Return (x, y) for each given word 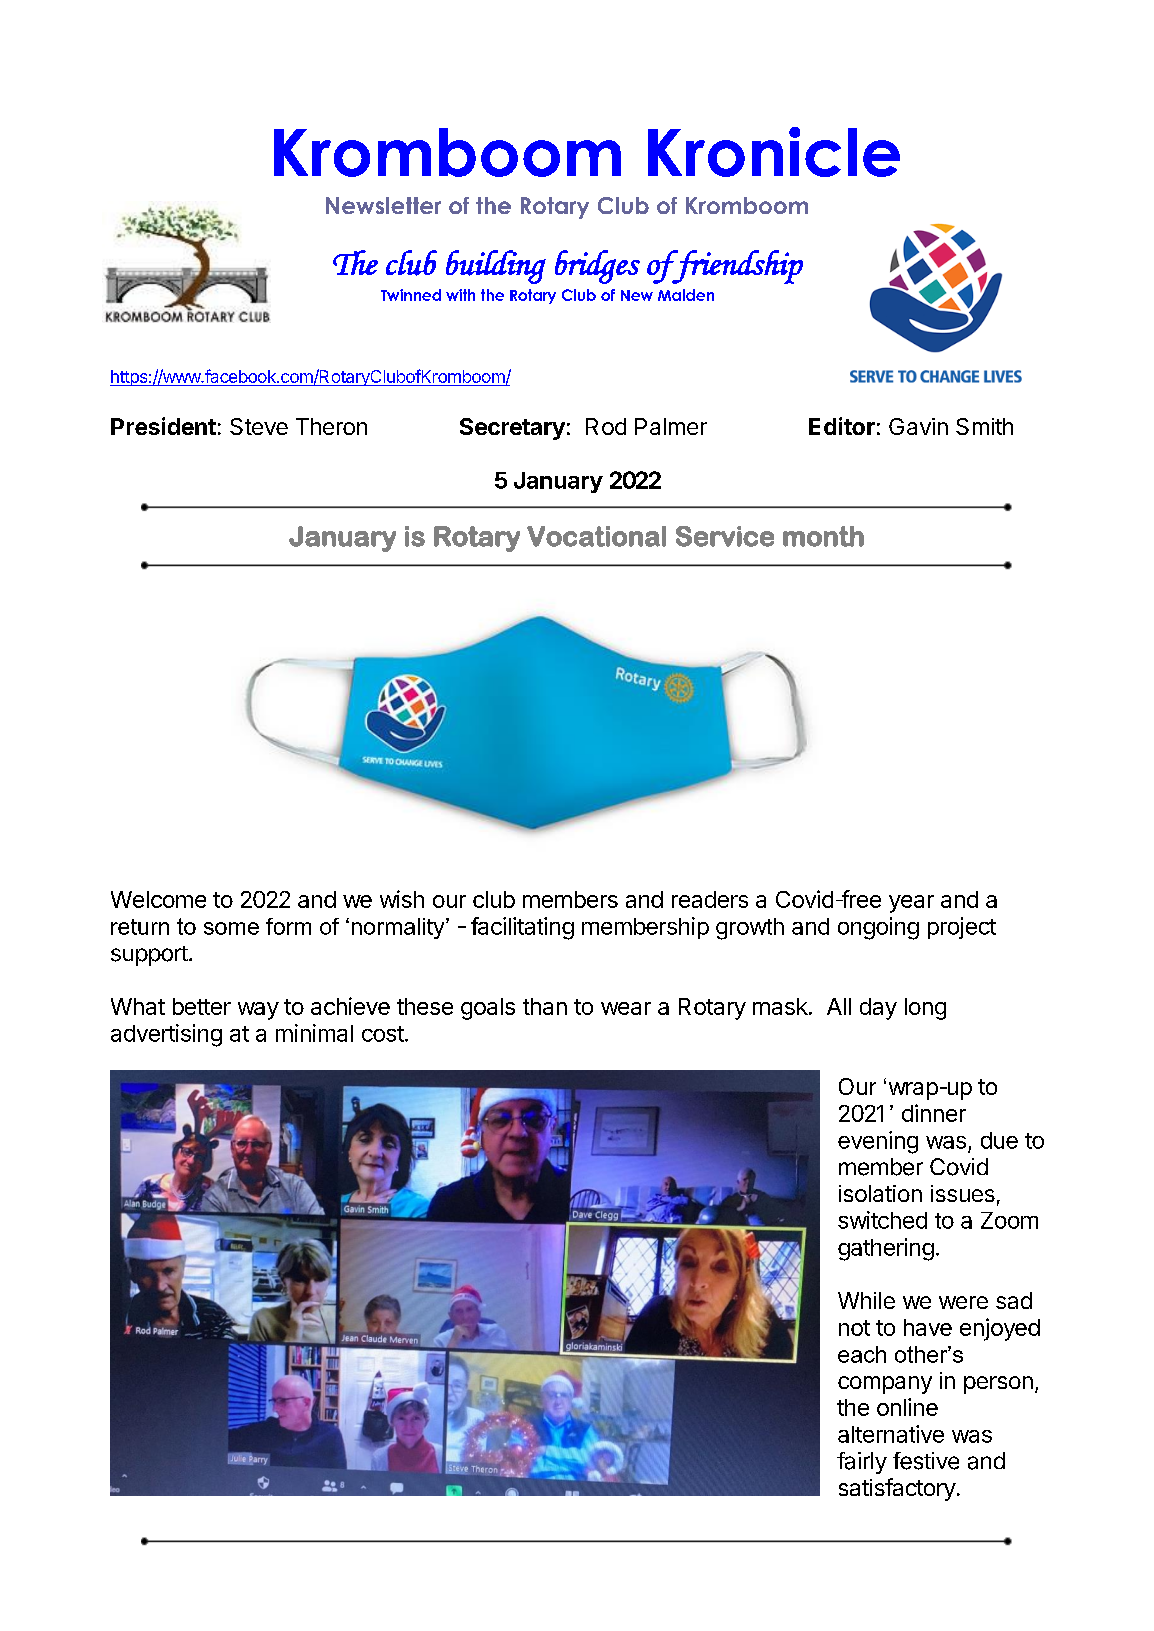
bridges (597, 267)
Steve (259, 426)
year (911, 904)
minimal (314, 1033)
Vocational (596, 536)
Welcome (158, 899)
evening (878, 1142)
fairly (862, 1463)
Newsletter (383, 205)
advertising (166, 1035)
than (545, 1006)
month (823, 536)
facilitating (522, 928)
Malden (686, 295)
